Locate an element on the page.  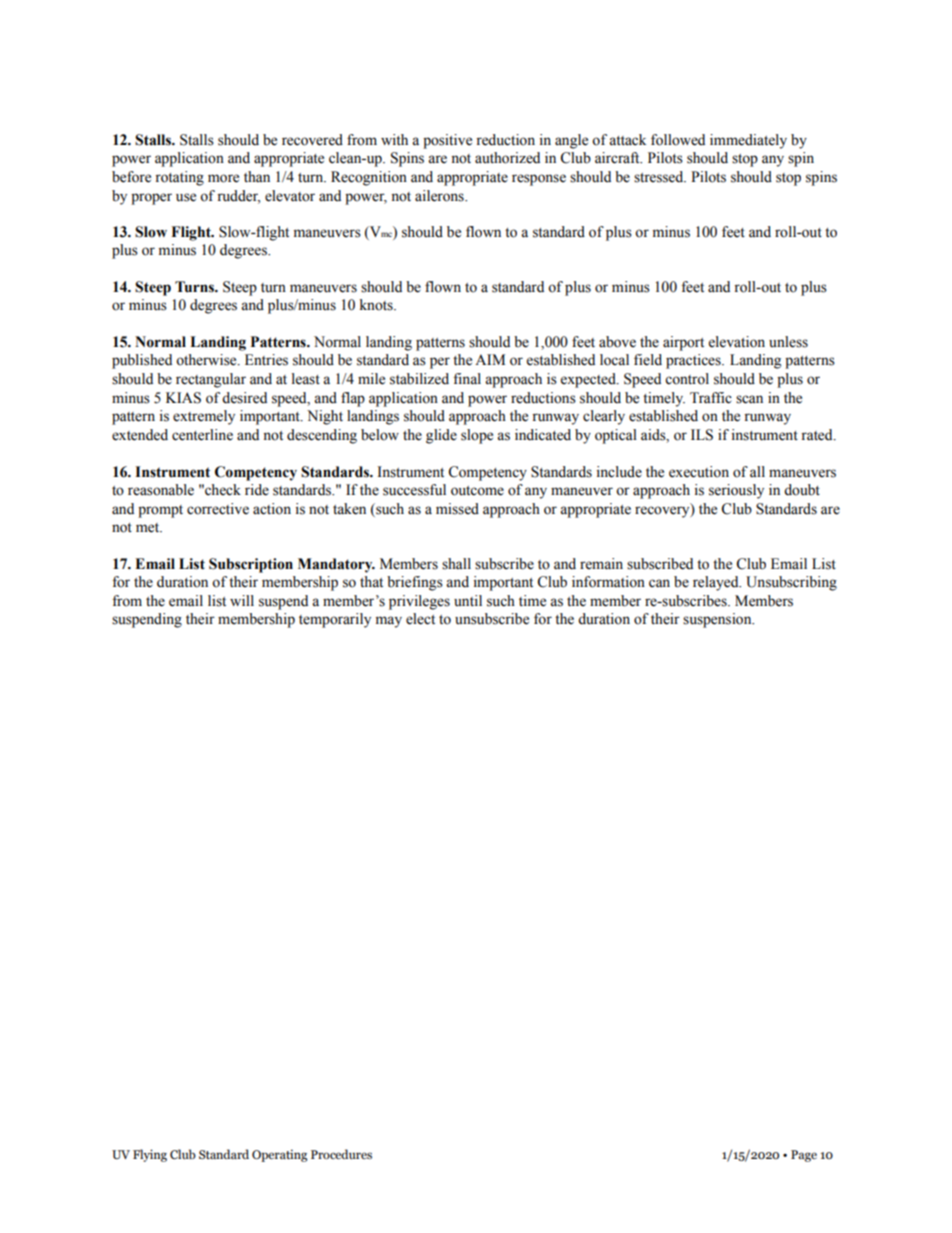
outcome is located at coordinates (477, 491).
